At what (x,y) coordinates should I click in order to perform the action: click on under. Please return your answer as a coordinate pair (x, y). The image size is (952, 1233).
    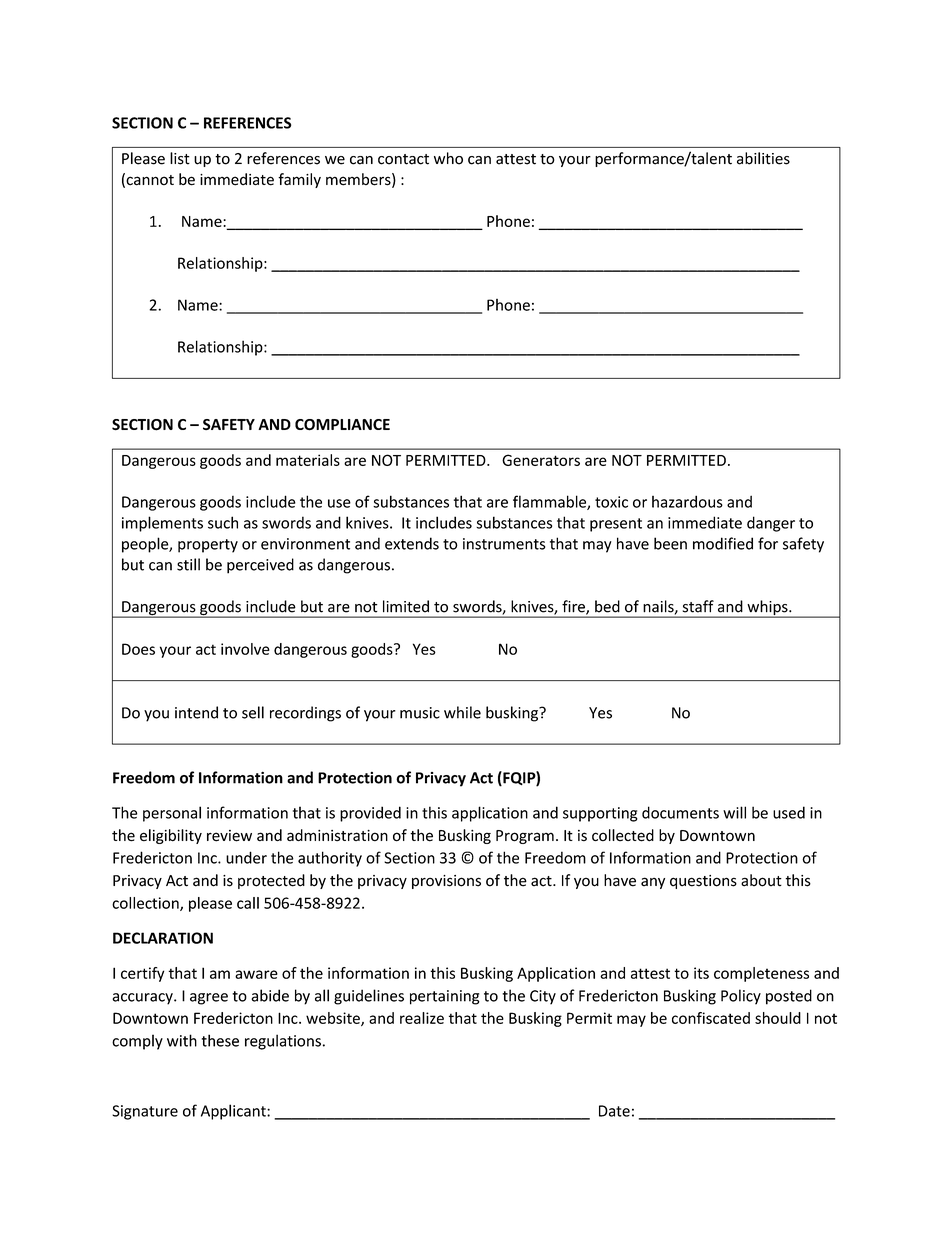
    Looking at the image, I should click on (246, 857).
